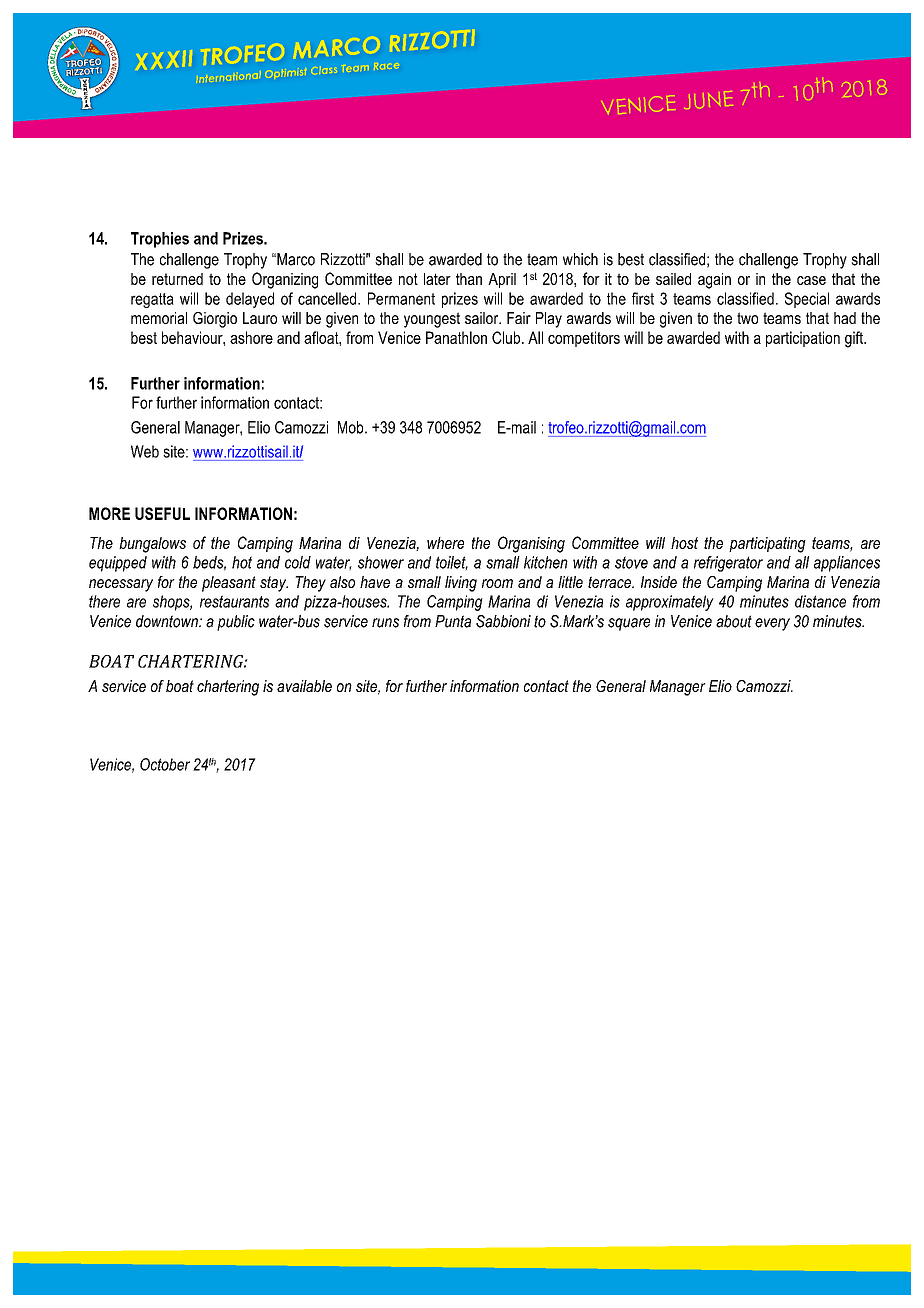 The height and width of the page is (1308, 924). I want to click on case, so click(811, 280).
